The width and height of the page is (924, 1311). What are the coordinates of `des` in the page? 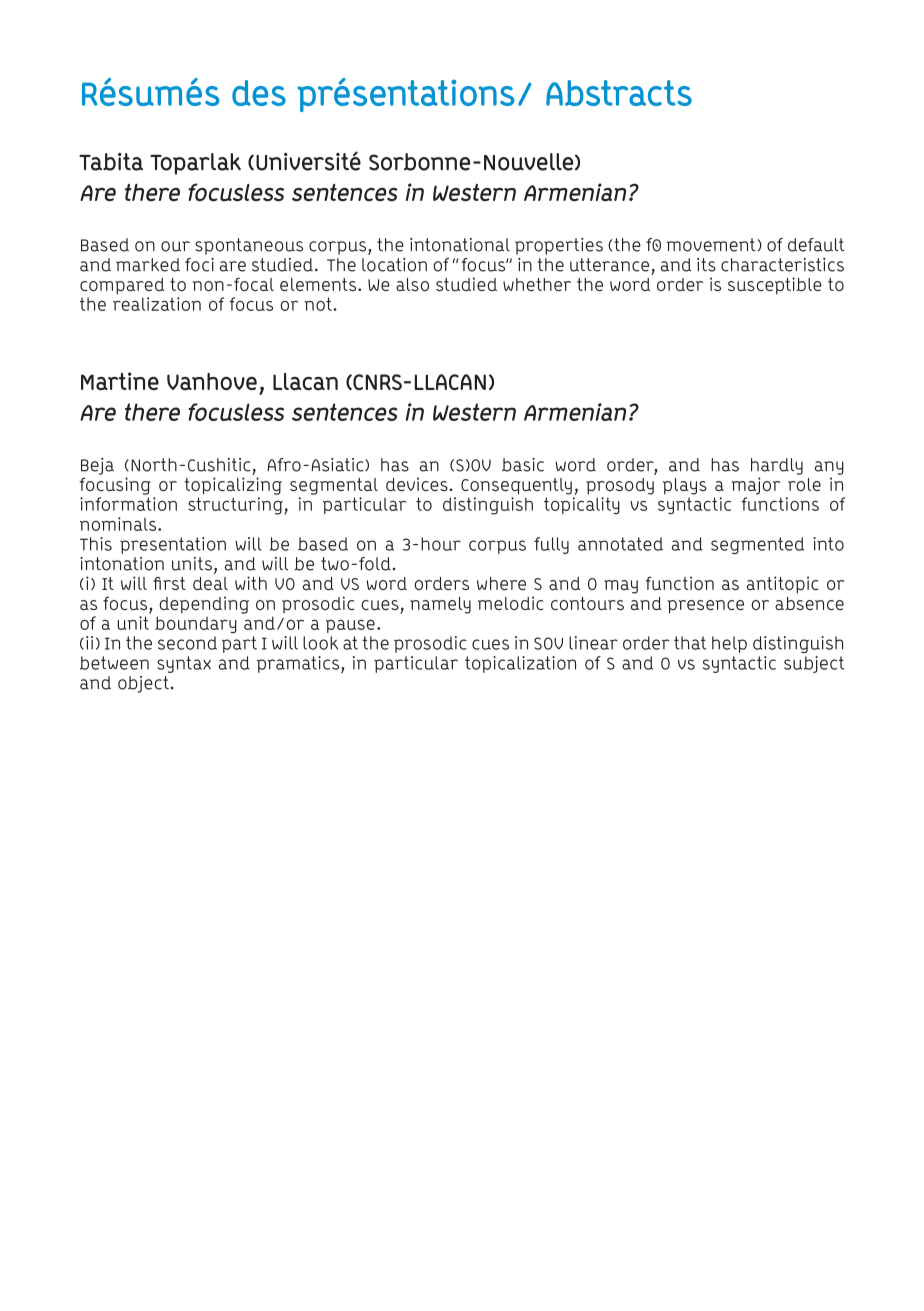 It's located at (259, 93).
